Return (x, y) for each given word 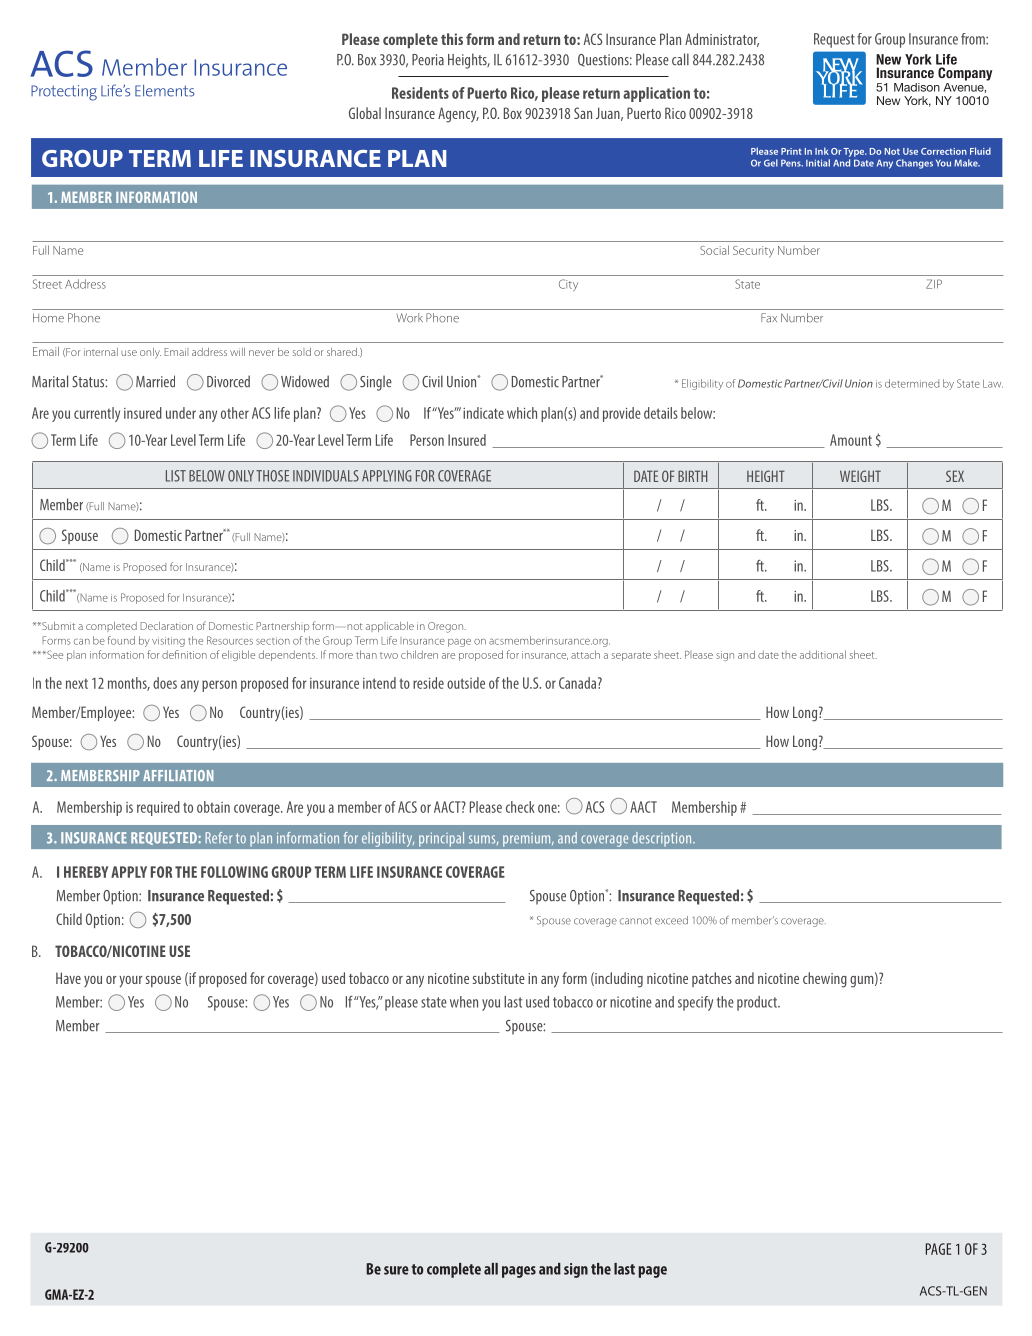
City (568, 285)
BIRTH (692, 476)
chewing (825, 980)
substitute (499, 978)
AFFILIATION (178, 775)
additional (823, 654)
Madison (917, 87)
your (131, 982)
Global (365, 113)
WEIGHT (860, 476)
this (452, 39)
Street (47, 284)
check (520, 807)
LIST (176, 476)
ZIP (934, 284)
